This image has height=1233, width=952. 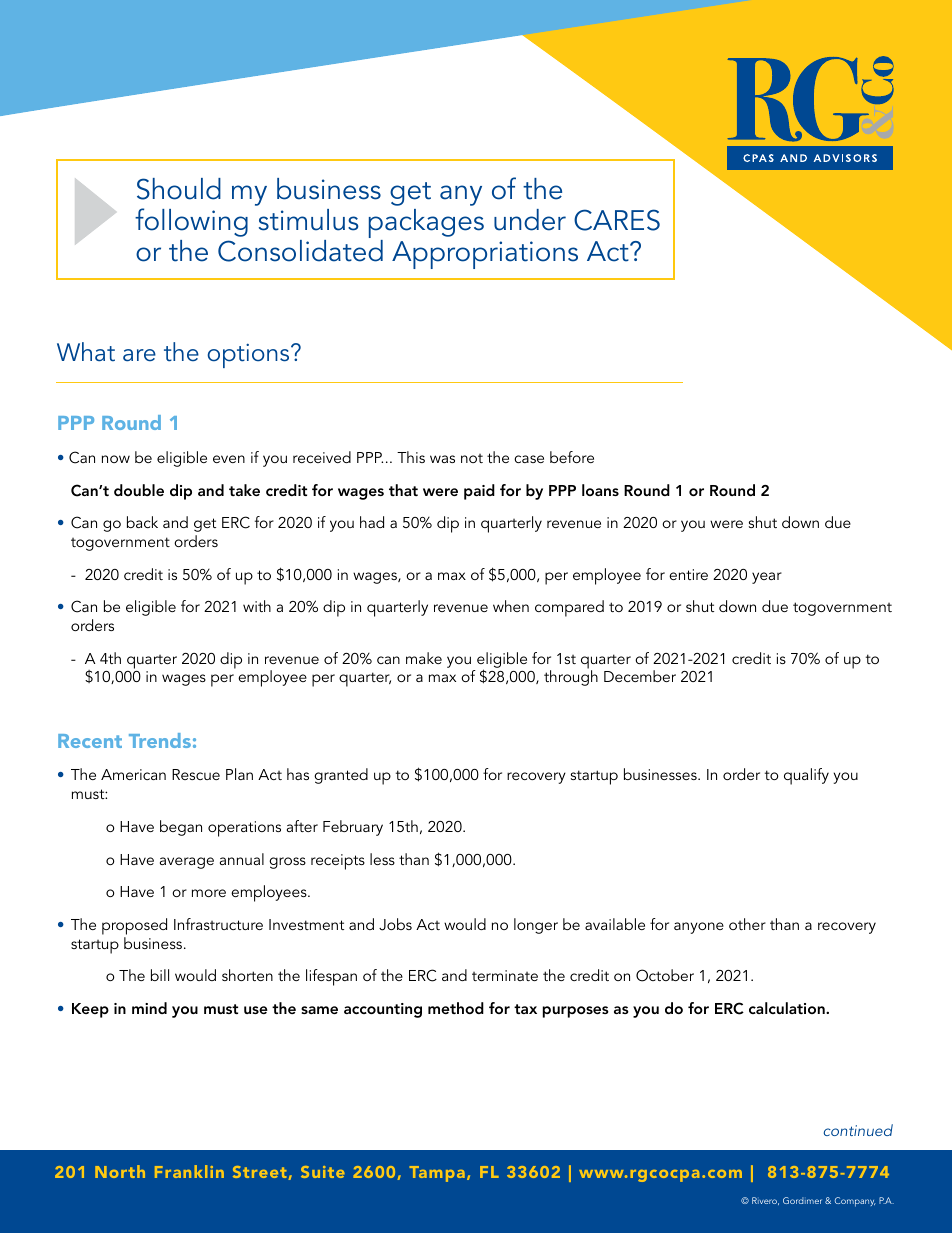 What do you see at coordinates (116, 459) in the image?
I see `now` at bounding box center [116, 459].
